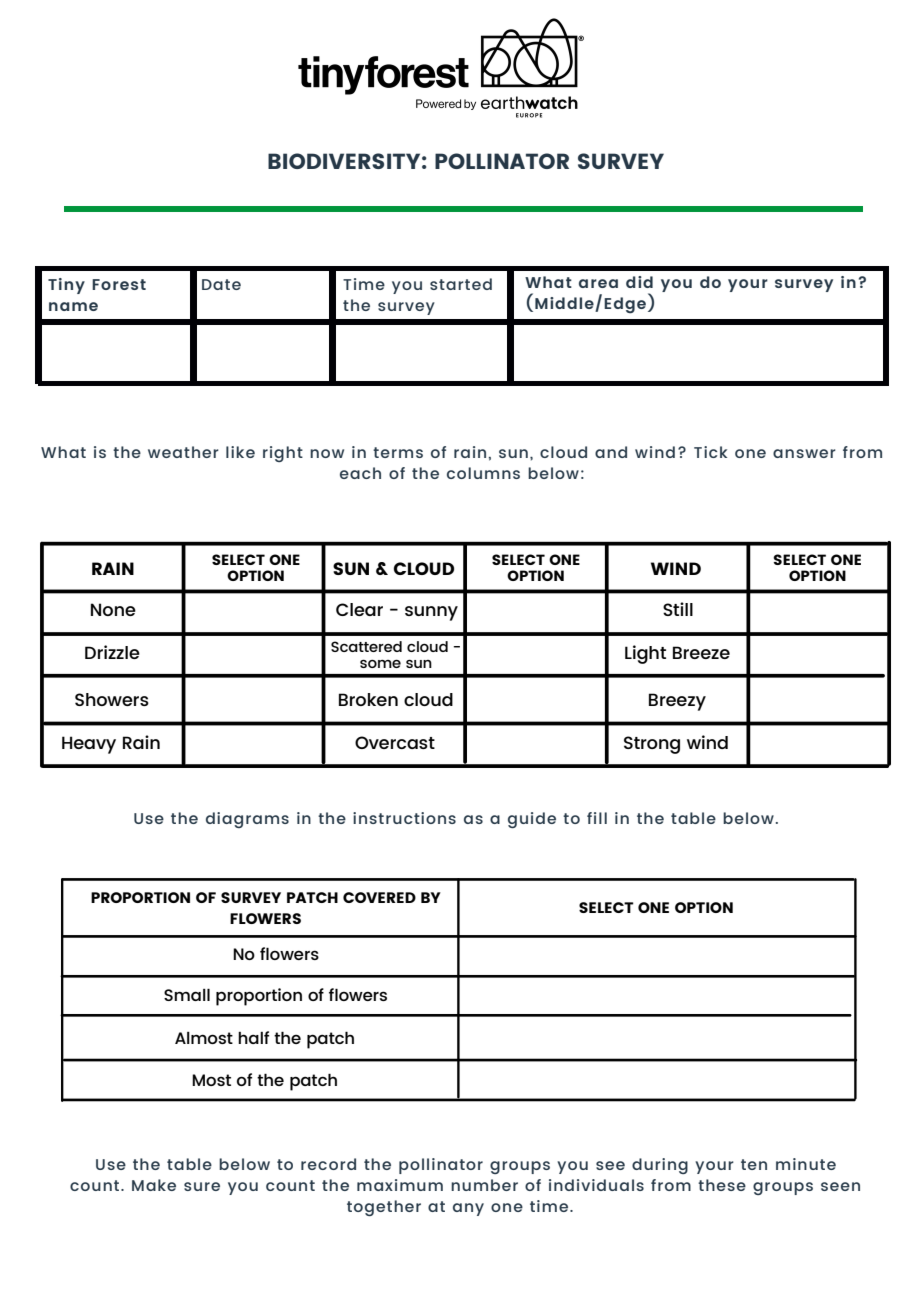 This screenshot has height=1308, width=924. Describe the element at coordinates (119, 284) in the screenshot. I see `Forest` at that location.
